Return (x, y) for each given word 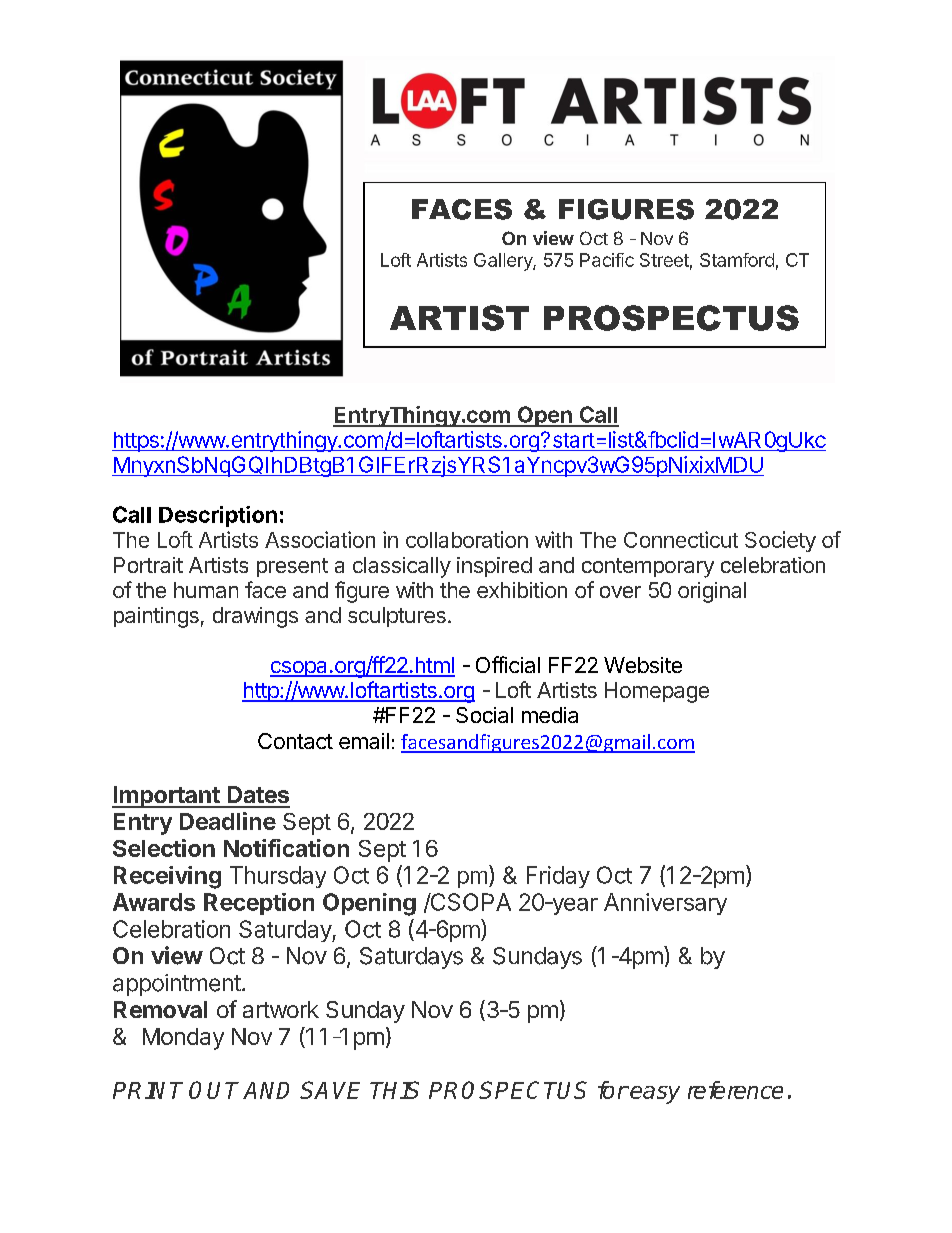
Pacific (607, 260)
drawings (255, 617)
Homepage (657, 692)
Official (508, 664)
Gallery (504, 262)
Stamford (737, 260)
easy (655, 1095)
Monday (183, 1039)
